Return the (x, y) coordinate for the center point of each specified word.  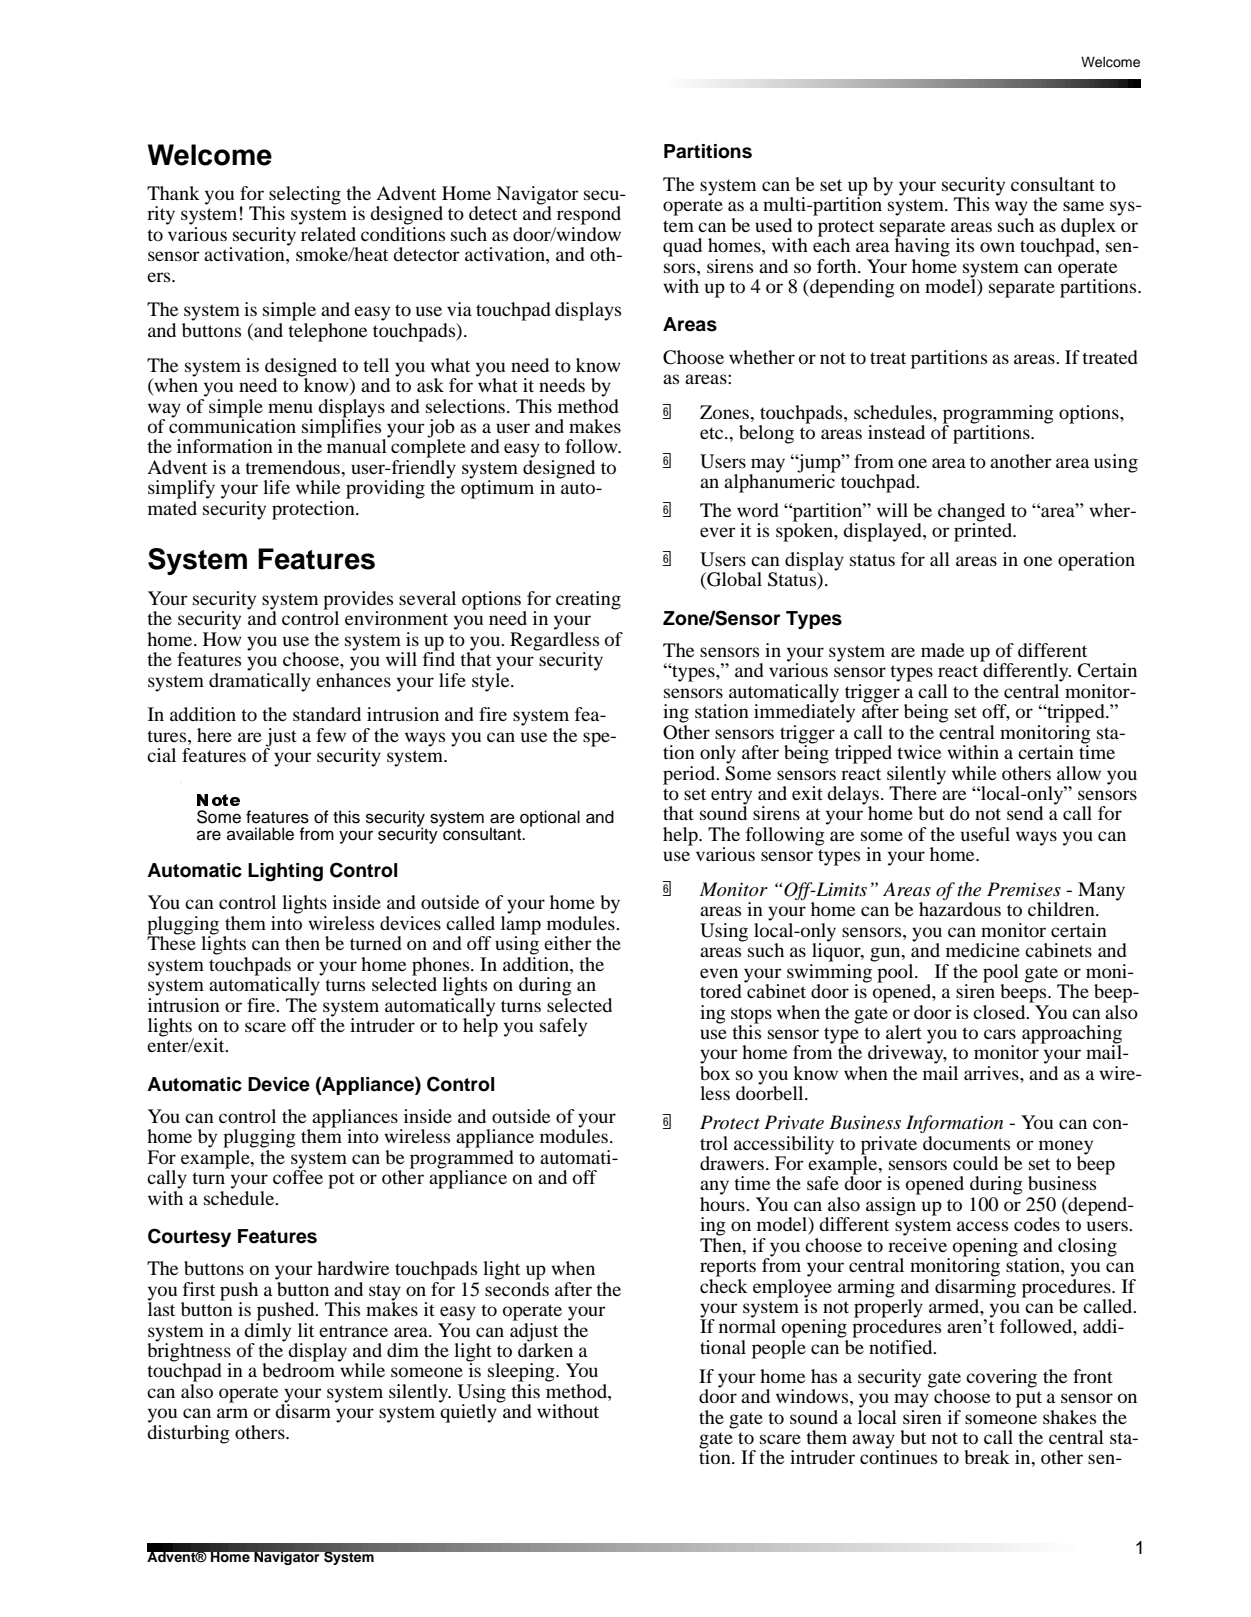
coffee (298, 1176)
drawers (732, 1163)
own (997, 247)
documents (966, 1143)
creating (588, 600)
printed (984, 531)
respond (589, 215)
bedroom (298, 1369)
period (690, 775)
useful (985, 834)
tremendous (293, 467)
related (327, 232)
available (260, 834)
